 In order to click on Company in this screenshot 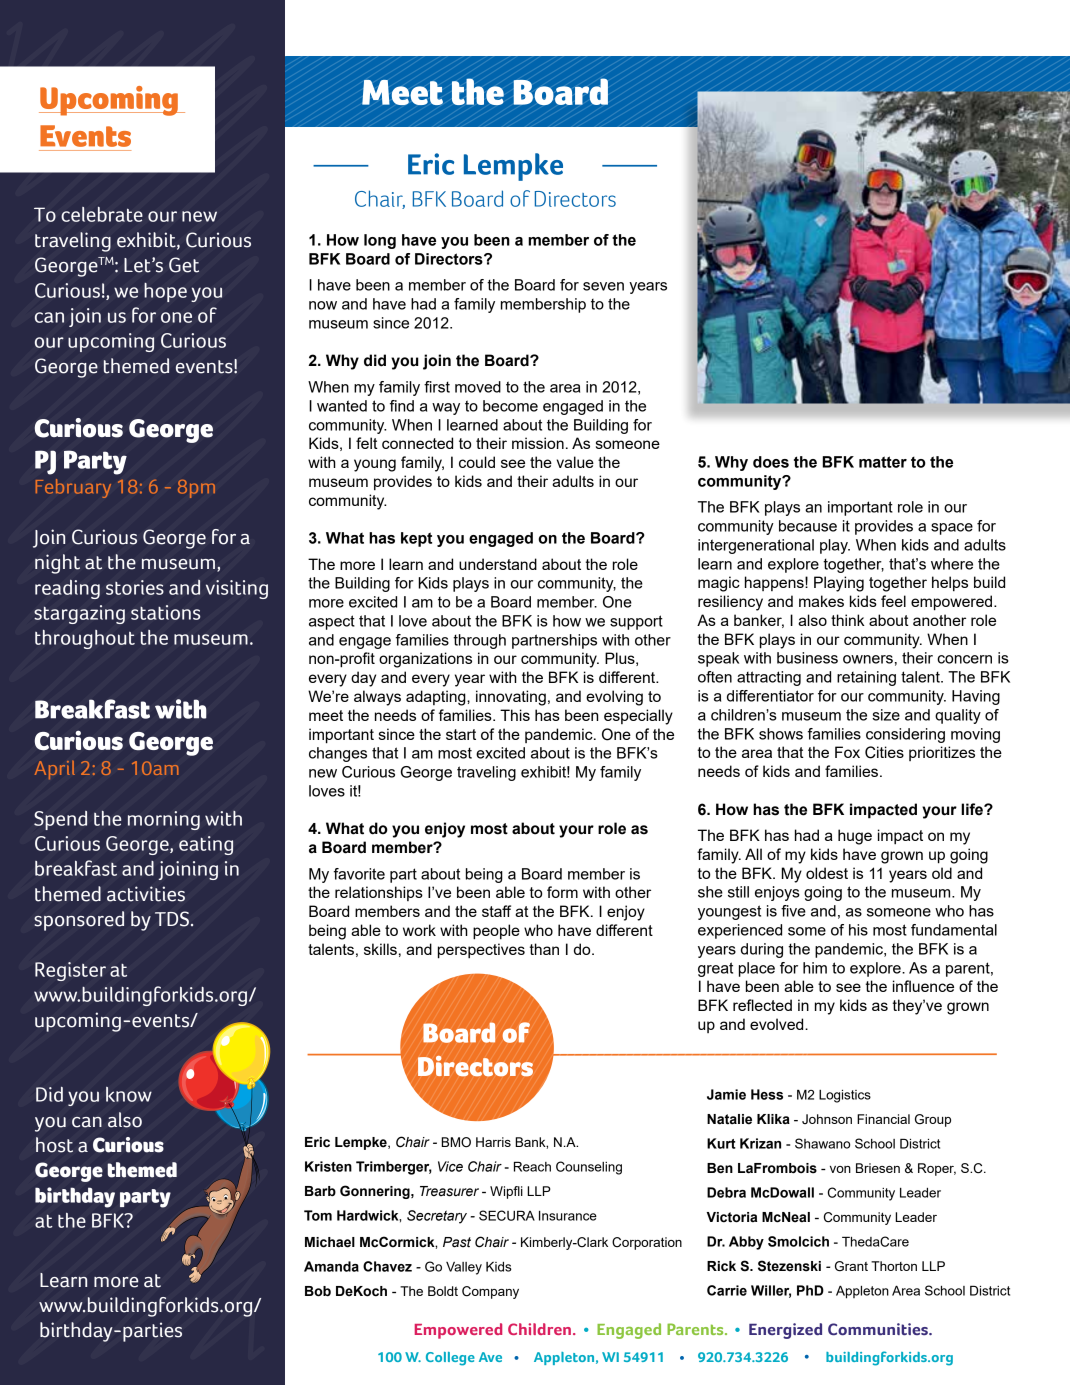, I will do `click(490, 1292)`.
